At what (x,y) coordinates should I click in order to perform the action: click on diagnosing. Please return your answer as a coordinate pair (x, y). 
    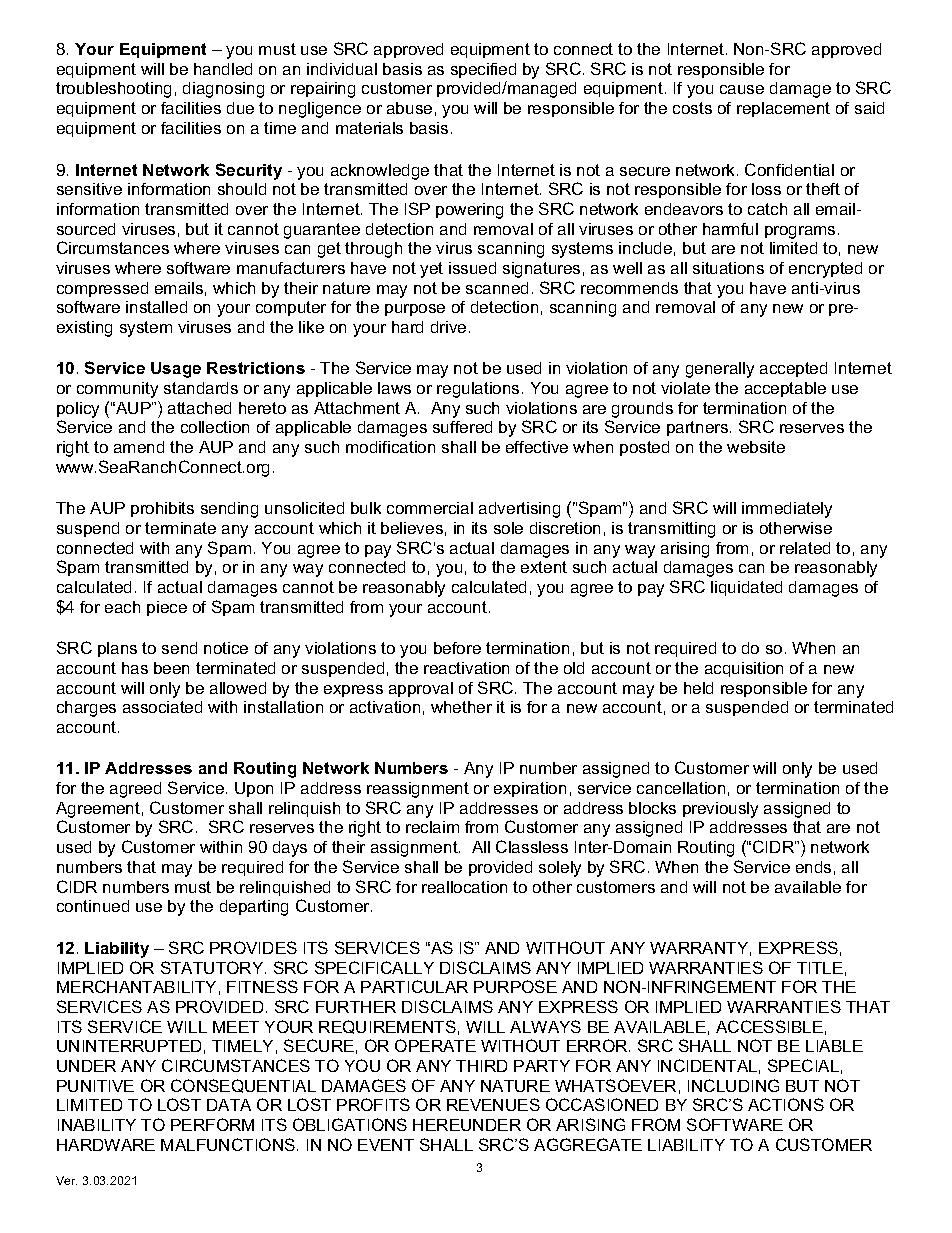
    Looking at the image, I should click on (223, 90).
